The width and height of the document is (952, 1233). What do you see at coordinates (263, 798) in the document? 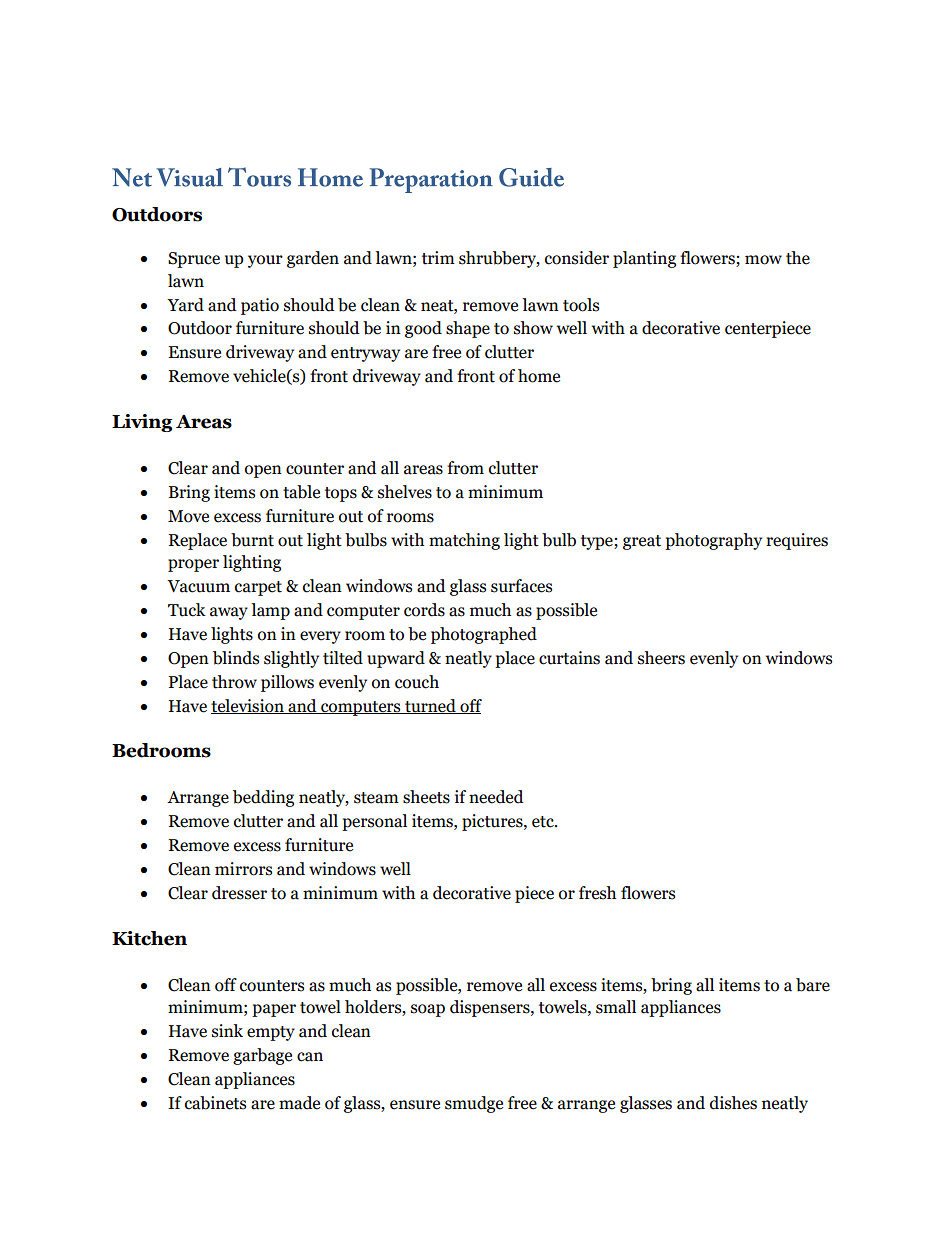
I see `bedding` at bounding box center [263, 798].
